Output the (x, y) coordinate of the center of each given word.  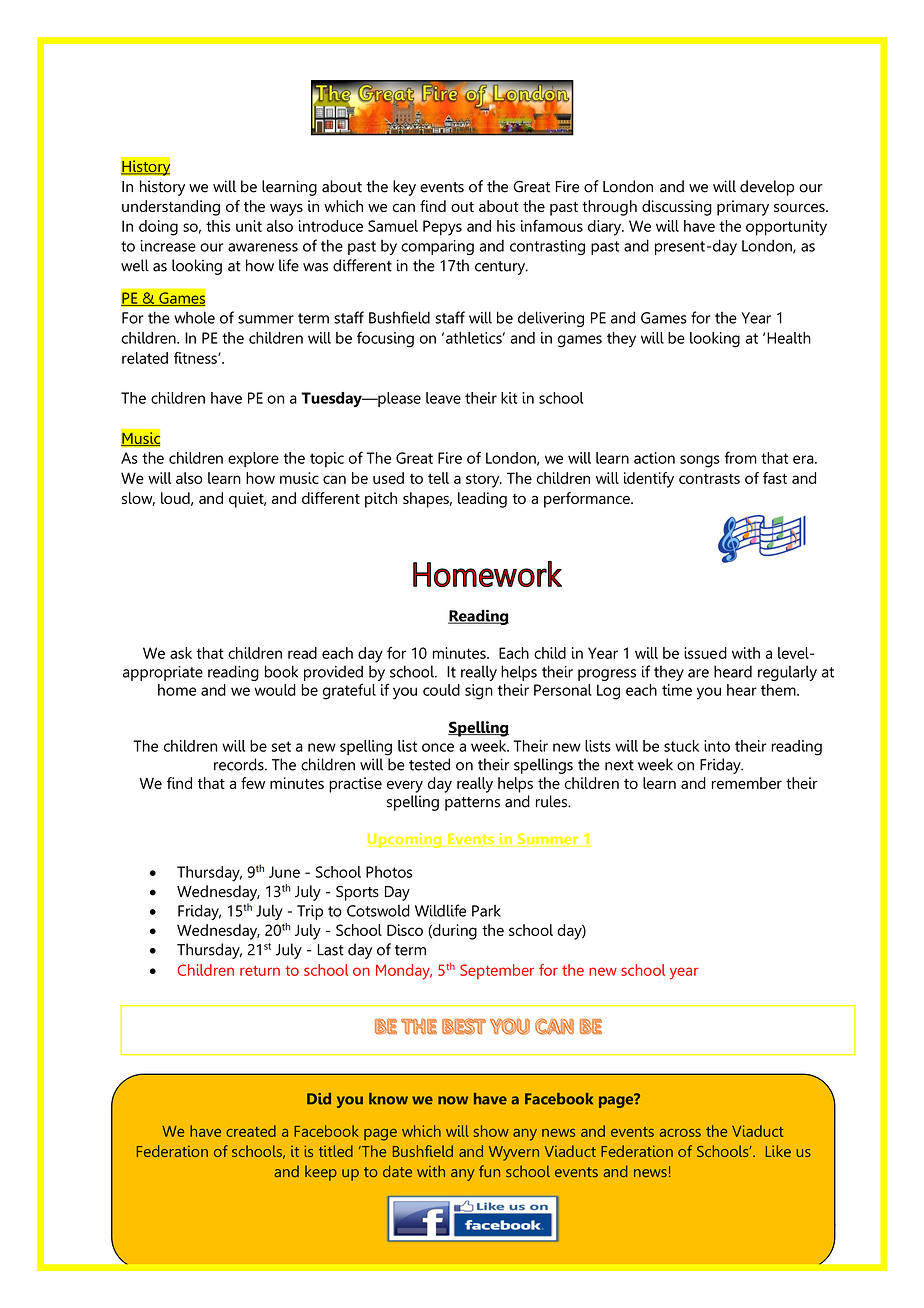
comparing (437, 247)
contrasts (709, 479)
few (253, 783)
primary (743, 208)
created (251, 1131)
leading (482, 500)
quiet (247, 500)
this (218, 226)
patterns (472, 804)
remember (747, 783)
